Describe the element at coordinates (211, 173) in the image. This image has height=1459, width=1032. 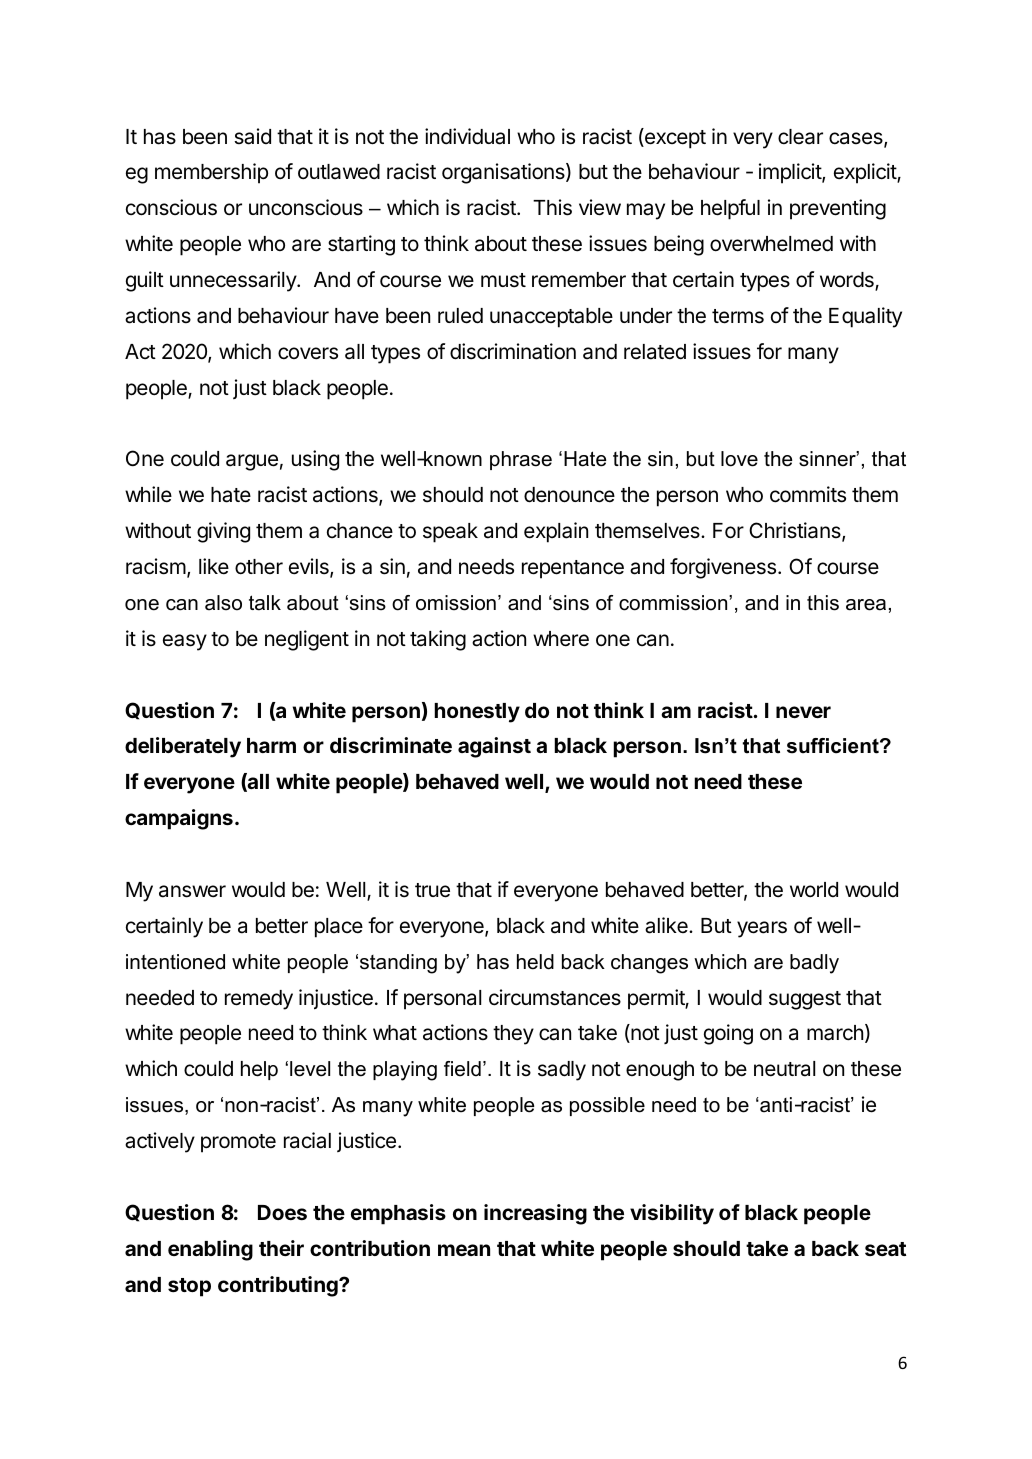
I see `membership` at that location.
